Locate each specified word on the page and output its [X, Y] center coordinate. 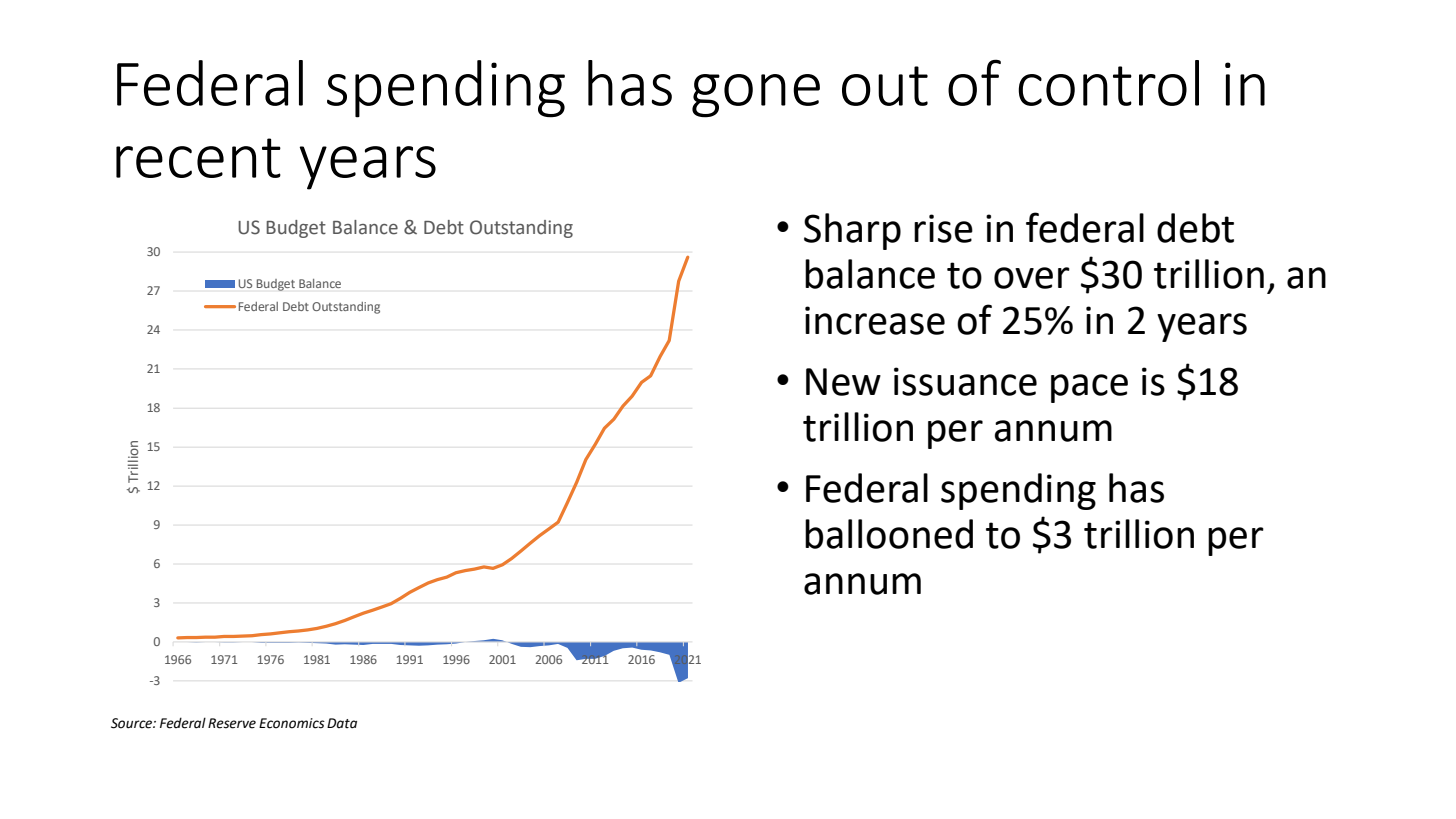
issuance [965, 381]
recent [198, 158]
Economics [292, 723]
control [1108, 83]
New [843, 382]
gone [756, 96]
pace [1089, 388]
